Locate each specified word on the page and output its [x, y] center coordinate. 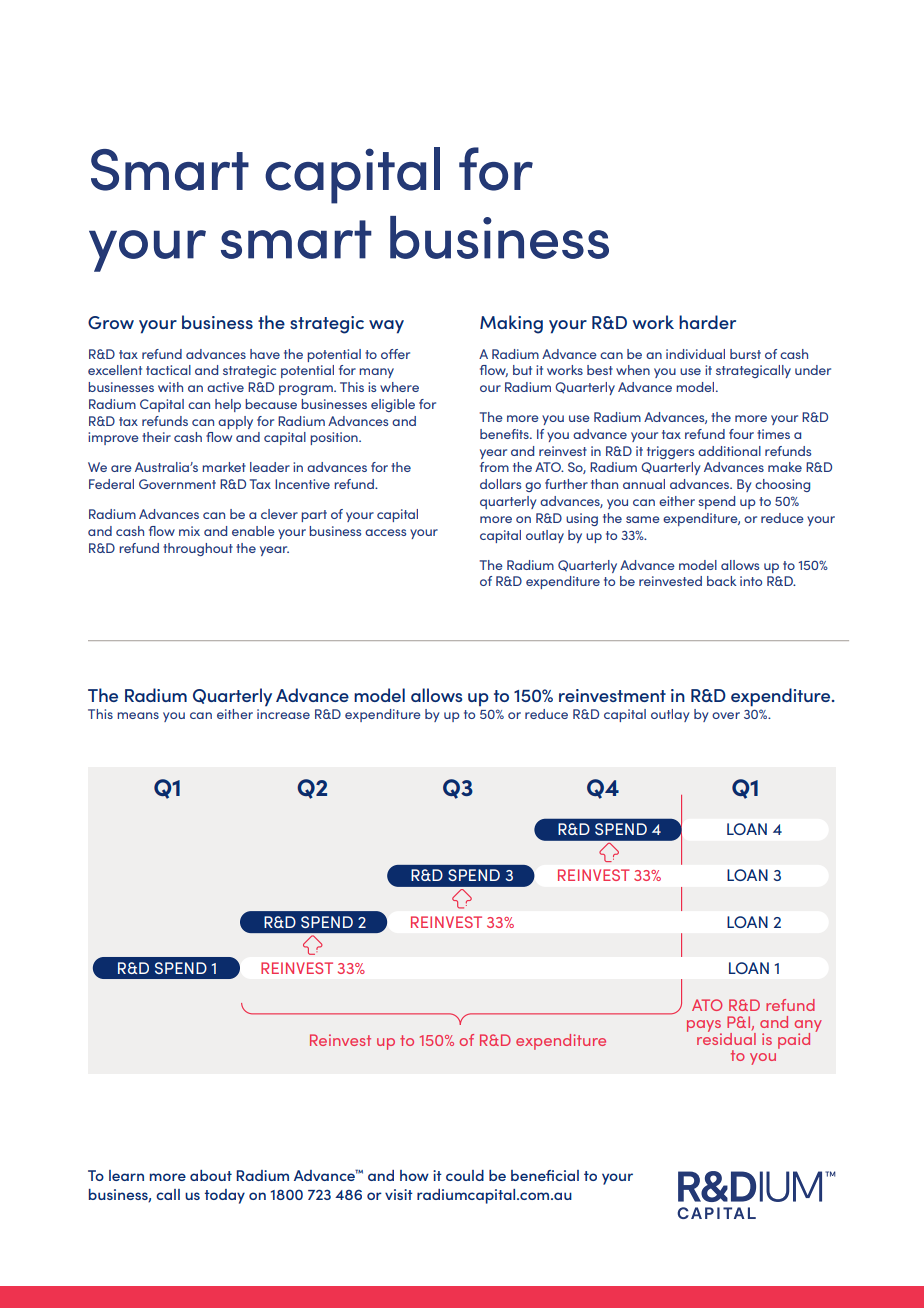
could [465, 1175]
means [138, 715]
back [722, 581]
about [211, 1175]
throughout [198, 549]
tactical [168, 370]
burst [745, 354]
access [385, 532]
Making [511, 324]
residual [726, 1037]
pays [704, 1027]
